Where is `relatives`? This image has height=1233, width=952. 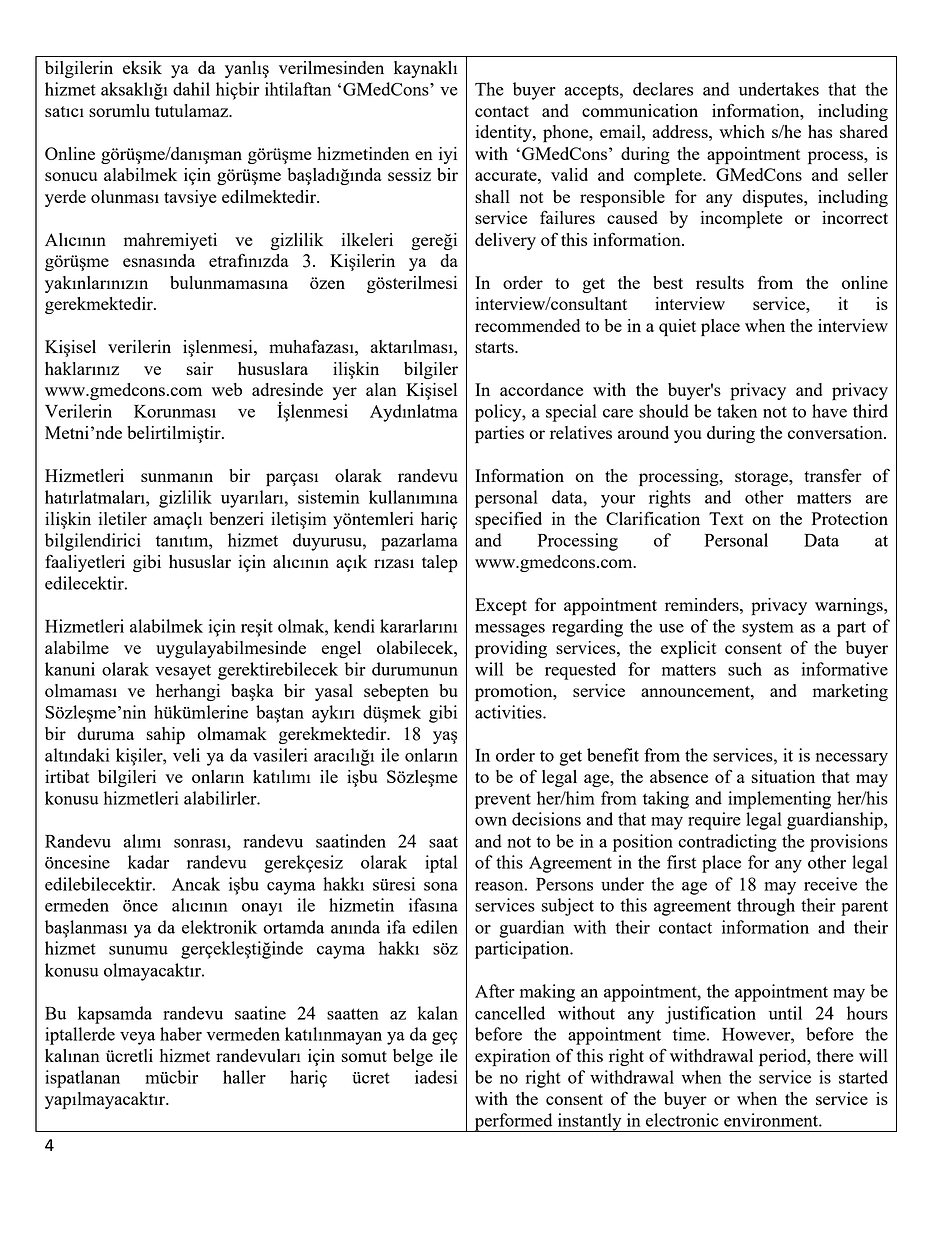
relatives is located at coordinates (581, 432).
